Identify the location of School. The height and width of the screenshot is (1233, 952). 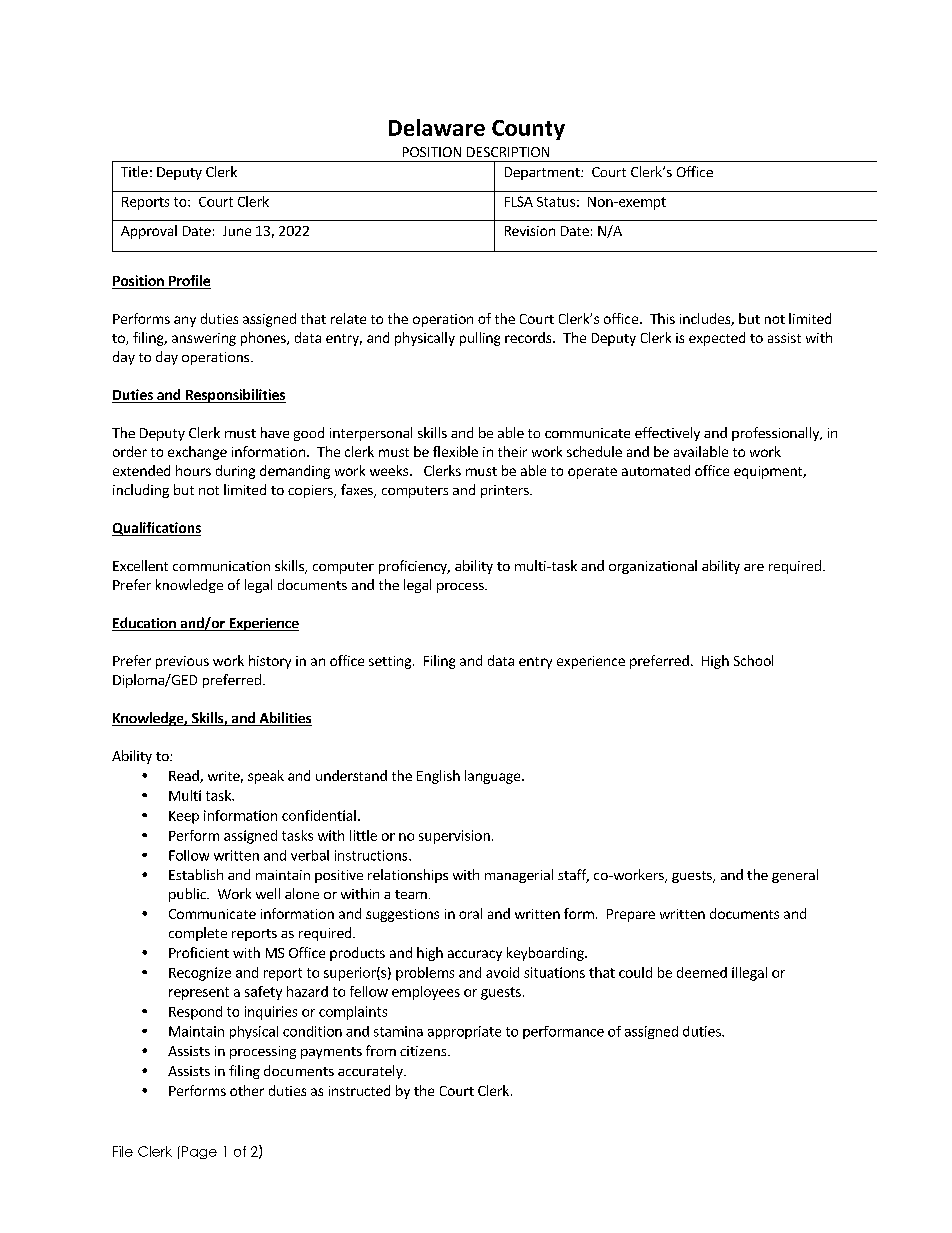
(753, 660).
